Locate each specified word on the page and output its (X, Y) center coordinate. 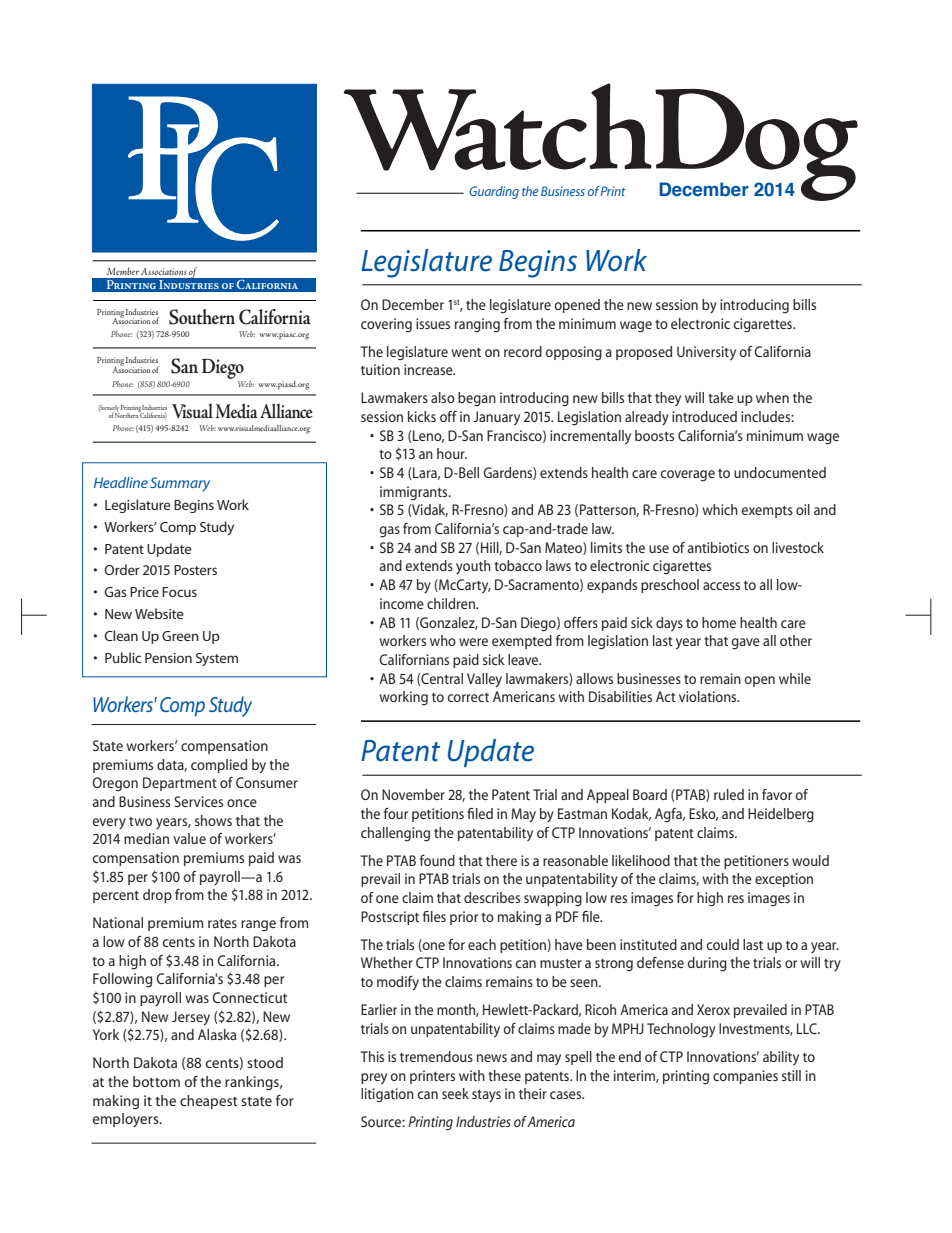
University (706, 353)
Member (123, 271)
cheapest (209, 1102)
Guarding (494, 192)
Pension (168, 658)
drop (157, 896)
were (473, 642)
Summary (180, 484)
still (791, 1075)
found (437, 860)
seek (455, 1093)
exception (784, 880)
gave (745, 644)
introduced (704, 416)
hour (452, 453)
